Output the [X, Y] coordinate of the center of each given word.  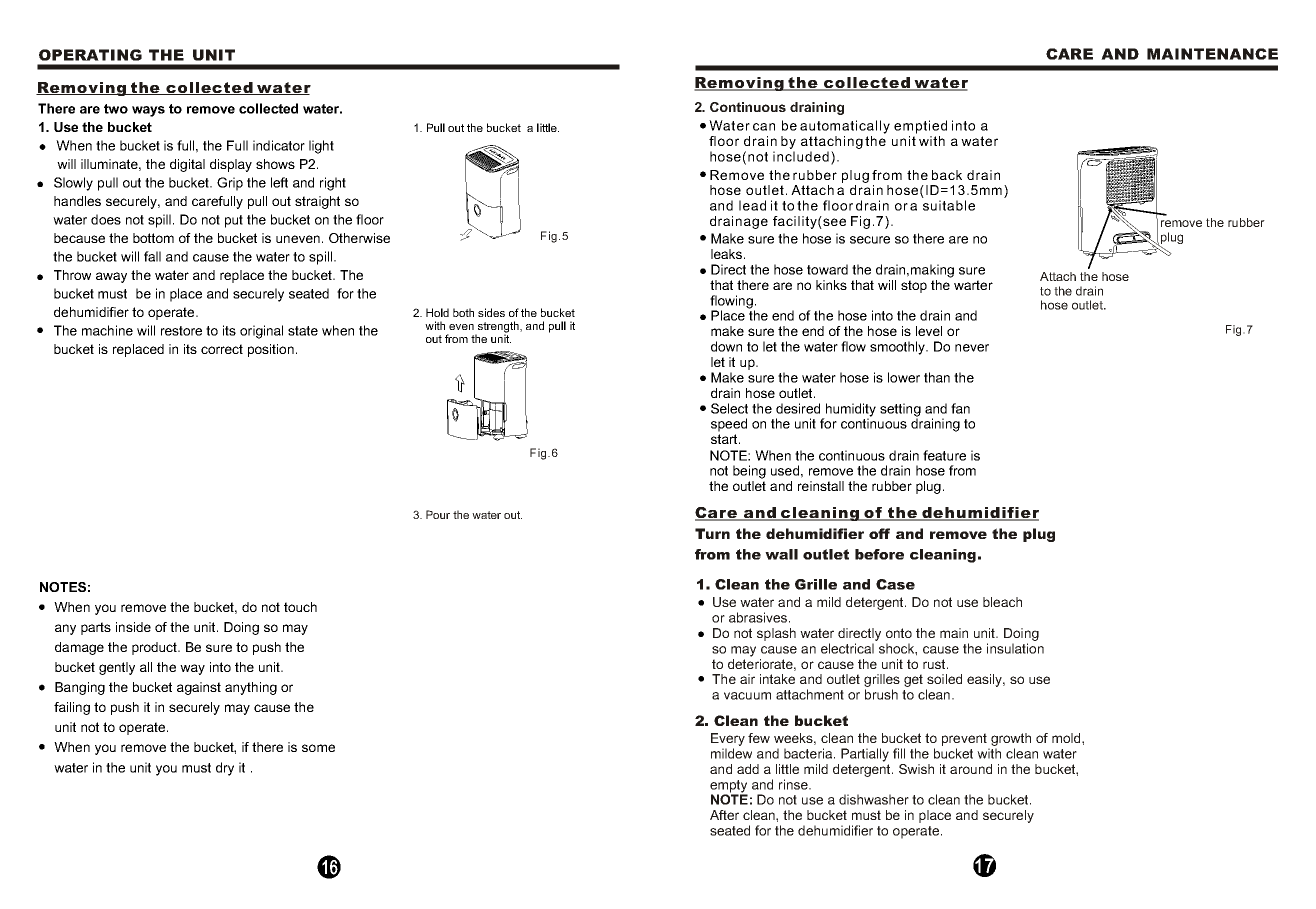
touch [300, 607]
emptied [920, 127]
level [929, 331]
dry [225, 769]
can [764, 127]
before [879, 554]
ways [148, 111]
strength [498, 328]
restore [181, 331]
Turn [712, 533]
